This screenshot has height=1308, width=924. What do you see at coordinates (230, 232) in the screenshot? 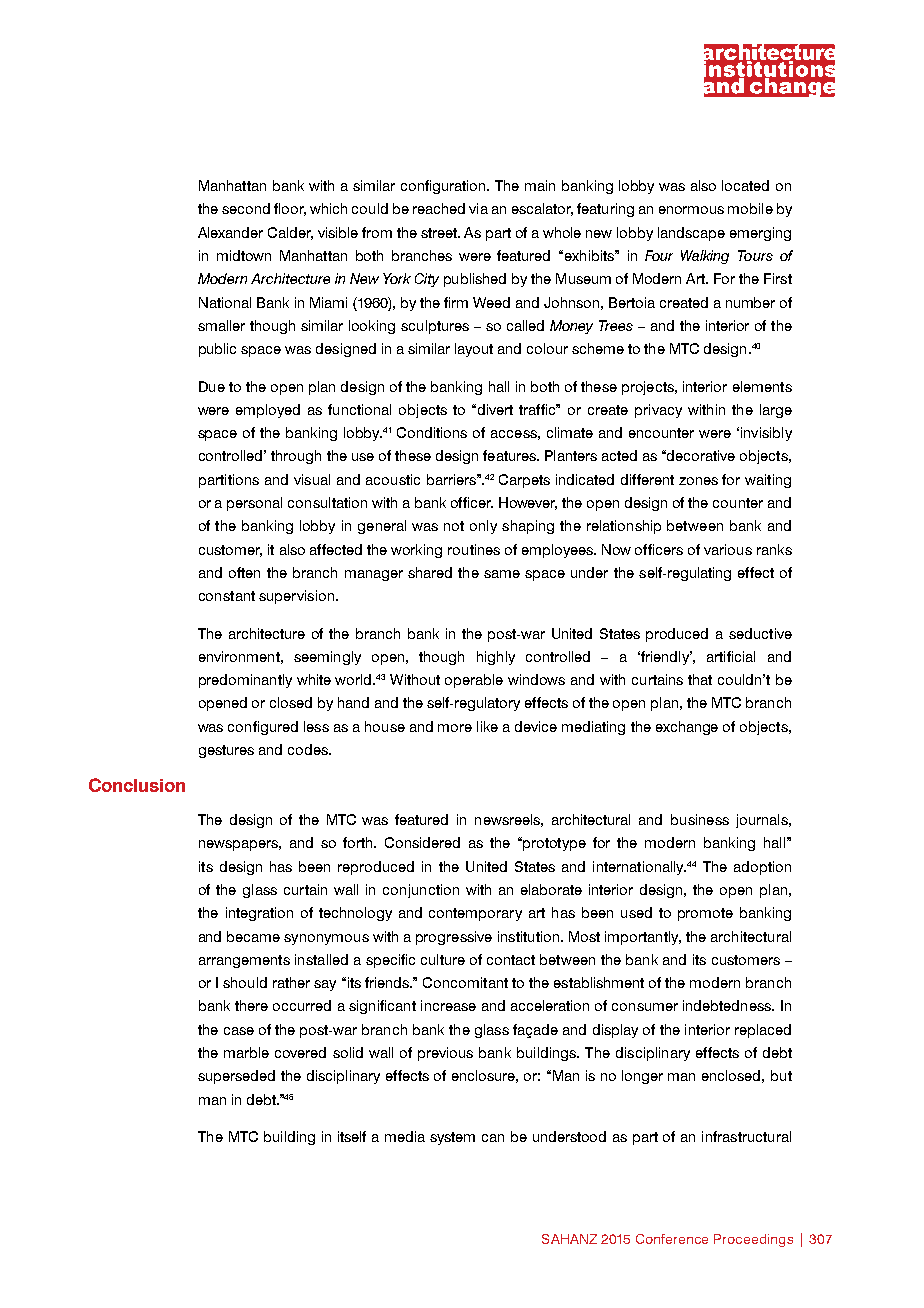
I see `Alexander` at bounding box center [230, 232].
